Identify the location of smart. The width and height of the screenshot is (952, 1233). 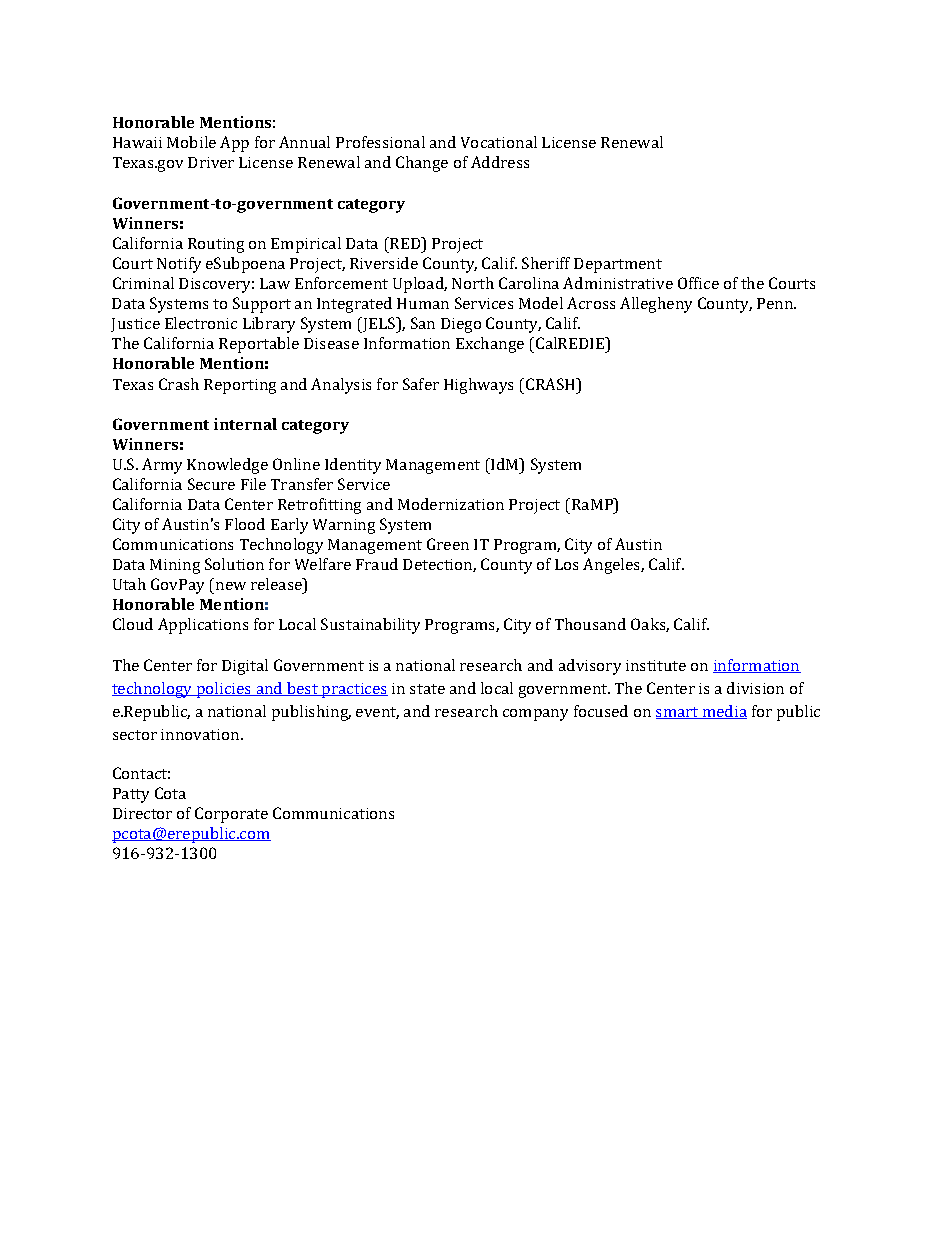
(678, 713).
